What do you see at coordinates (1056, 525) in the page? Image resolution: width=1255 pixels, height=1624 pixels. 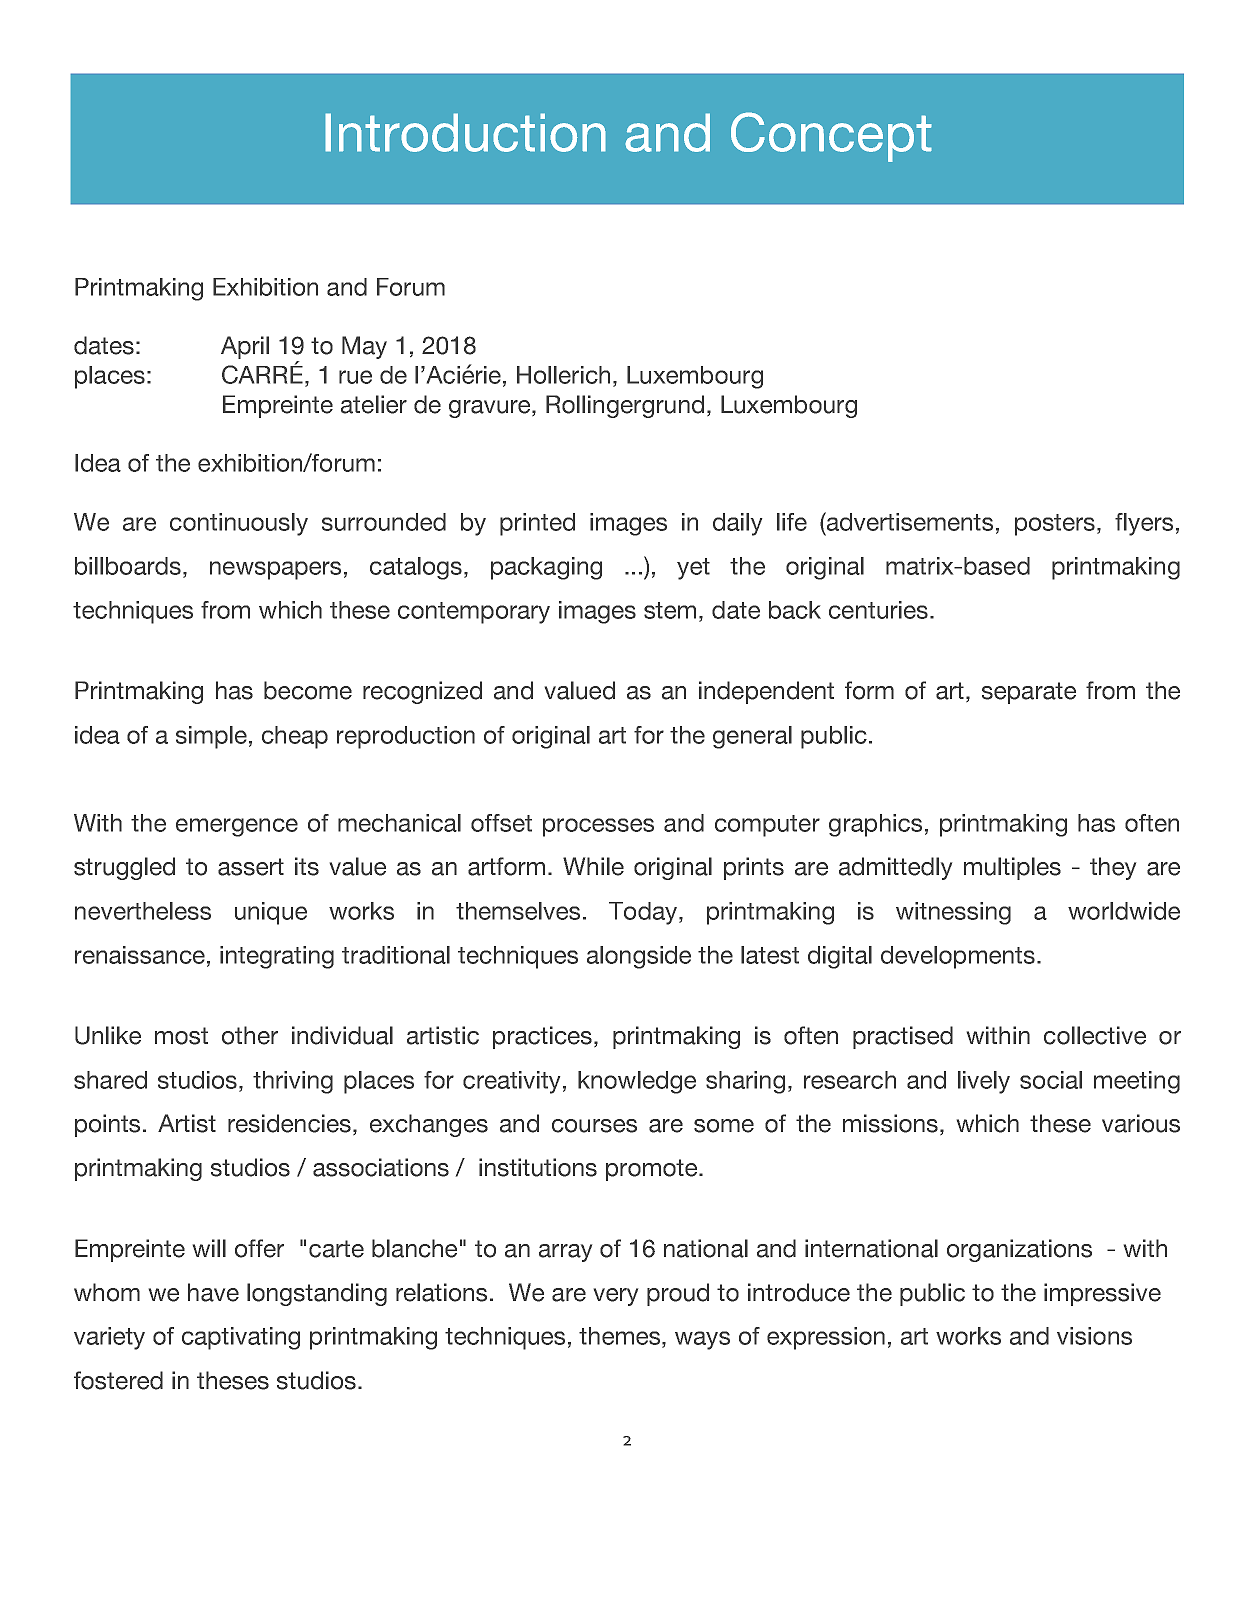 I see `posters` at bounding box center [1056, 525].
